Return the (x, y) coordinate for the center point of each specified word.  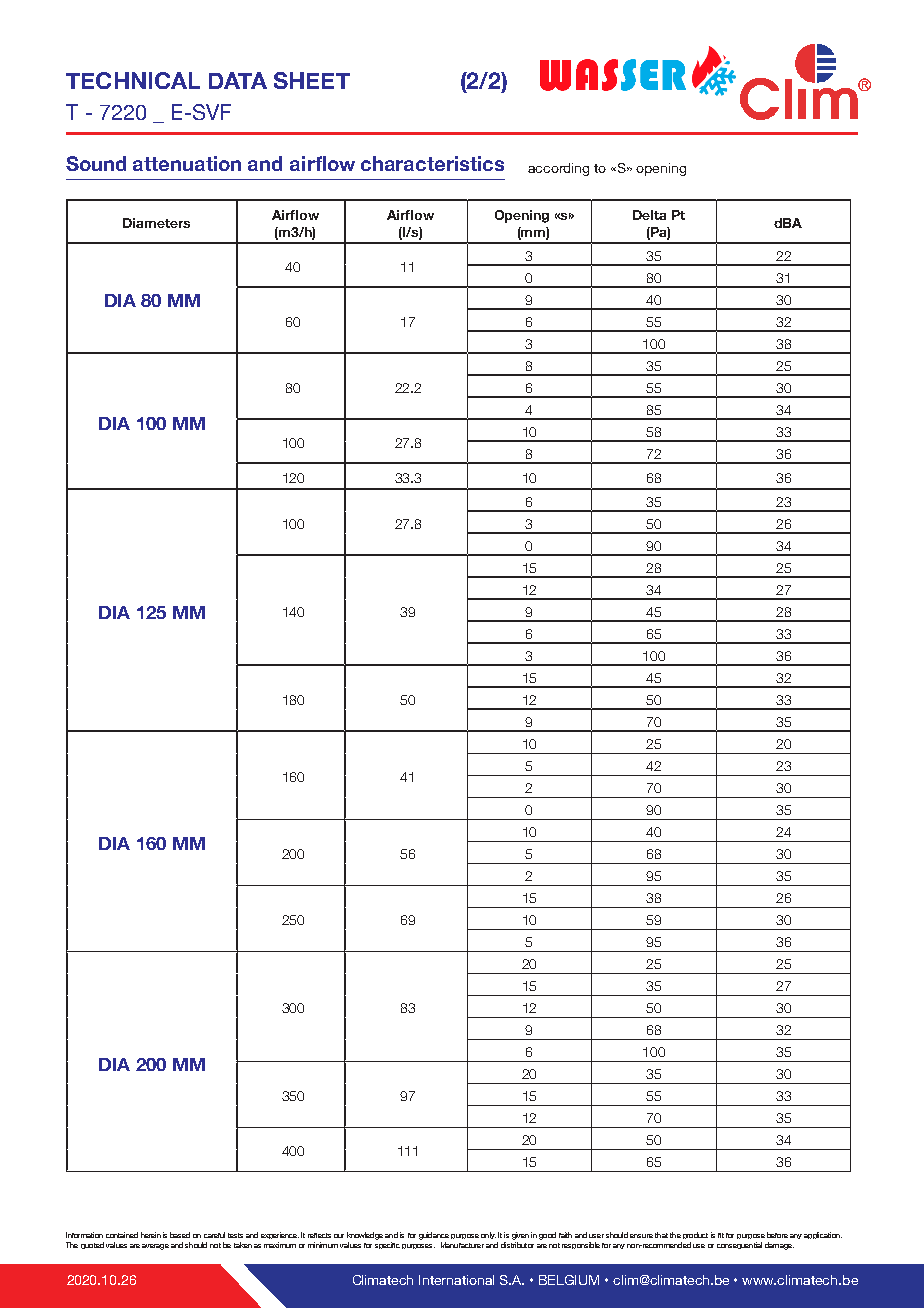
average (155, 1247)
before (777, 1235)
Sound (96, 163)
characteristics (432, 163)
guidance (434, 1236)
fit (721, 1235)
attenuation (187, 163)
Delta (649, 215)
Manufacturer (462, 1245)
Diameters (156, 223)
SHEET (312, 80)
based (180, 1235)
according (558, 169)
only (488, 1235)
